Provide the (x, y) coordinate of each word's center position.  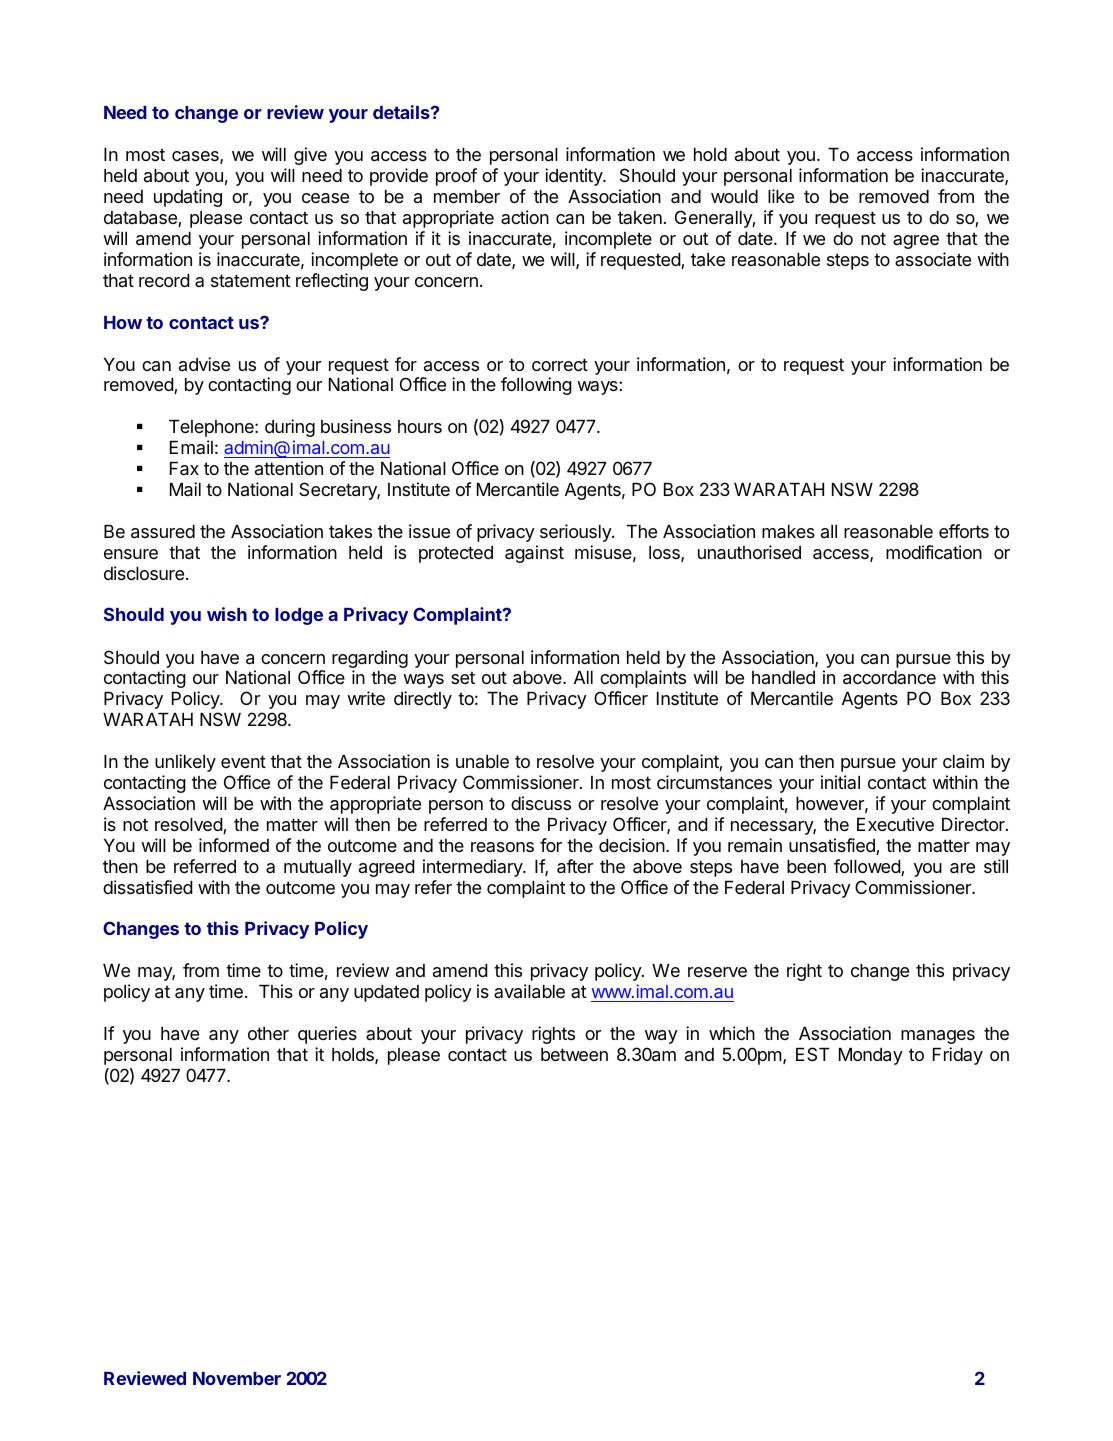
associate (933, 259)
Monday (871, 1056)
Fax (184, 469)
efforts (964, 531)
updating (188, 198)
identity (575, 177)
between (574, 1054)
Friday (958, 1056)
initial (840, 782)
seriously (576, 533)
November (237, 1378)
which (732, 1033)
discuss (541, 803)
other (268, 1033)
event (243, 761)
